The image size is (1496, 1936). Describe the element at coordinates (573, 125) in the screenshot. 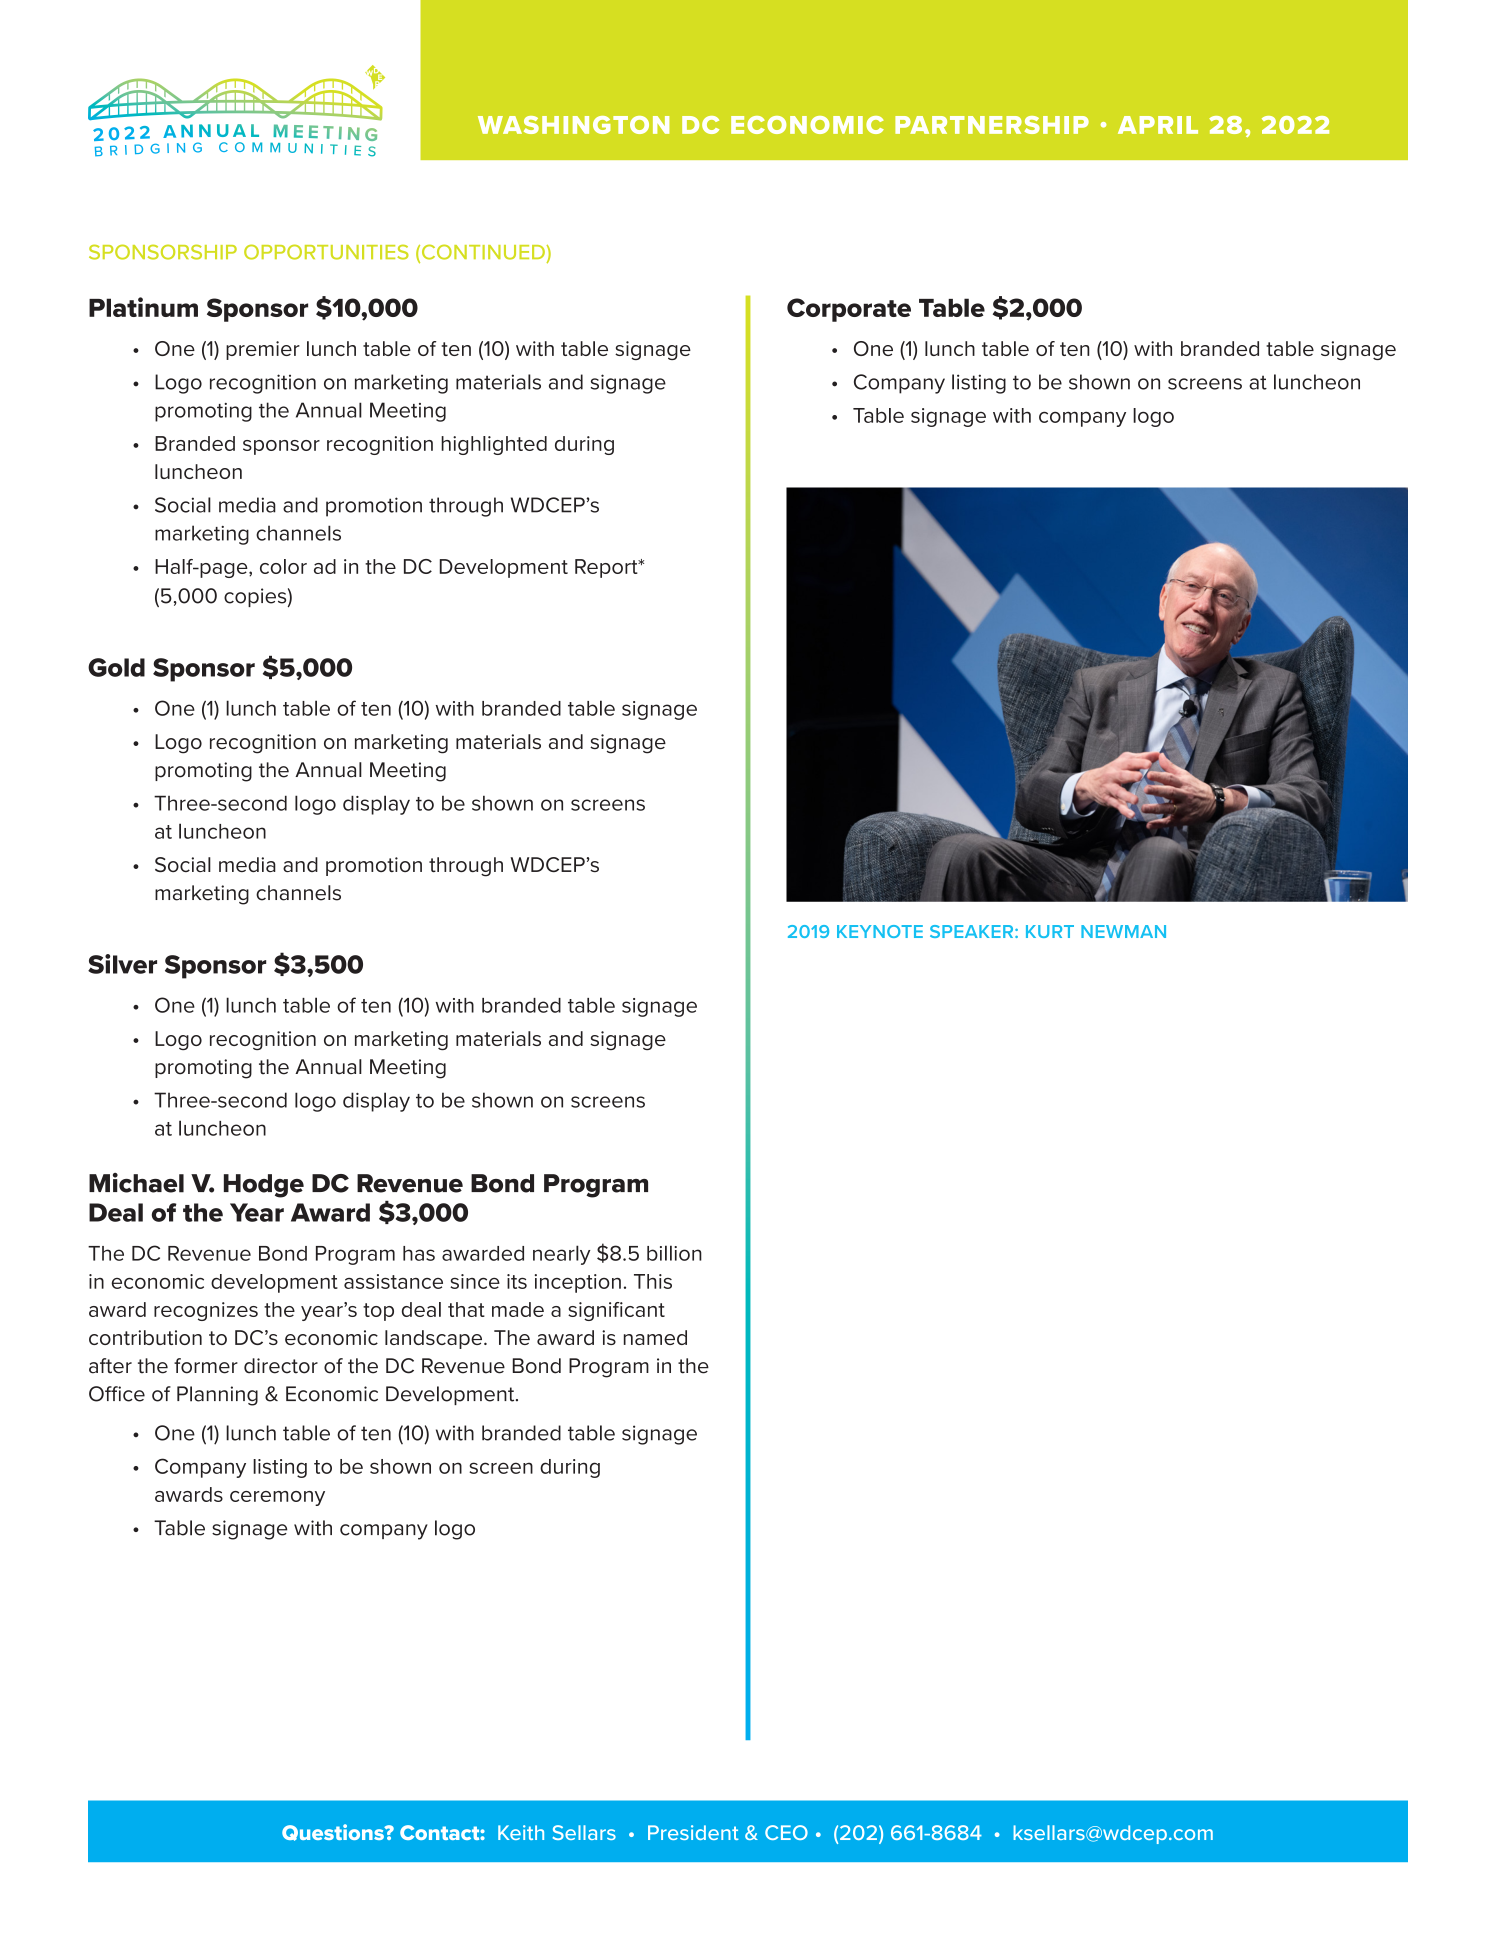

I see `WASHINGTON` at that location.
